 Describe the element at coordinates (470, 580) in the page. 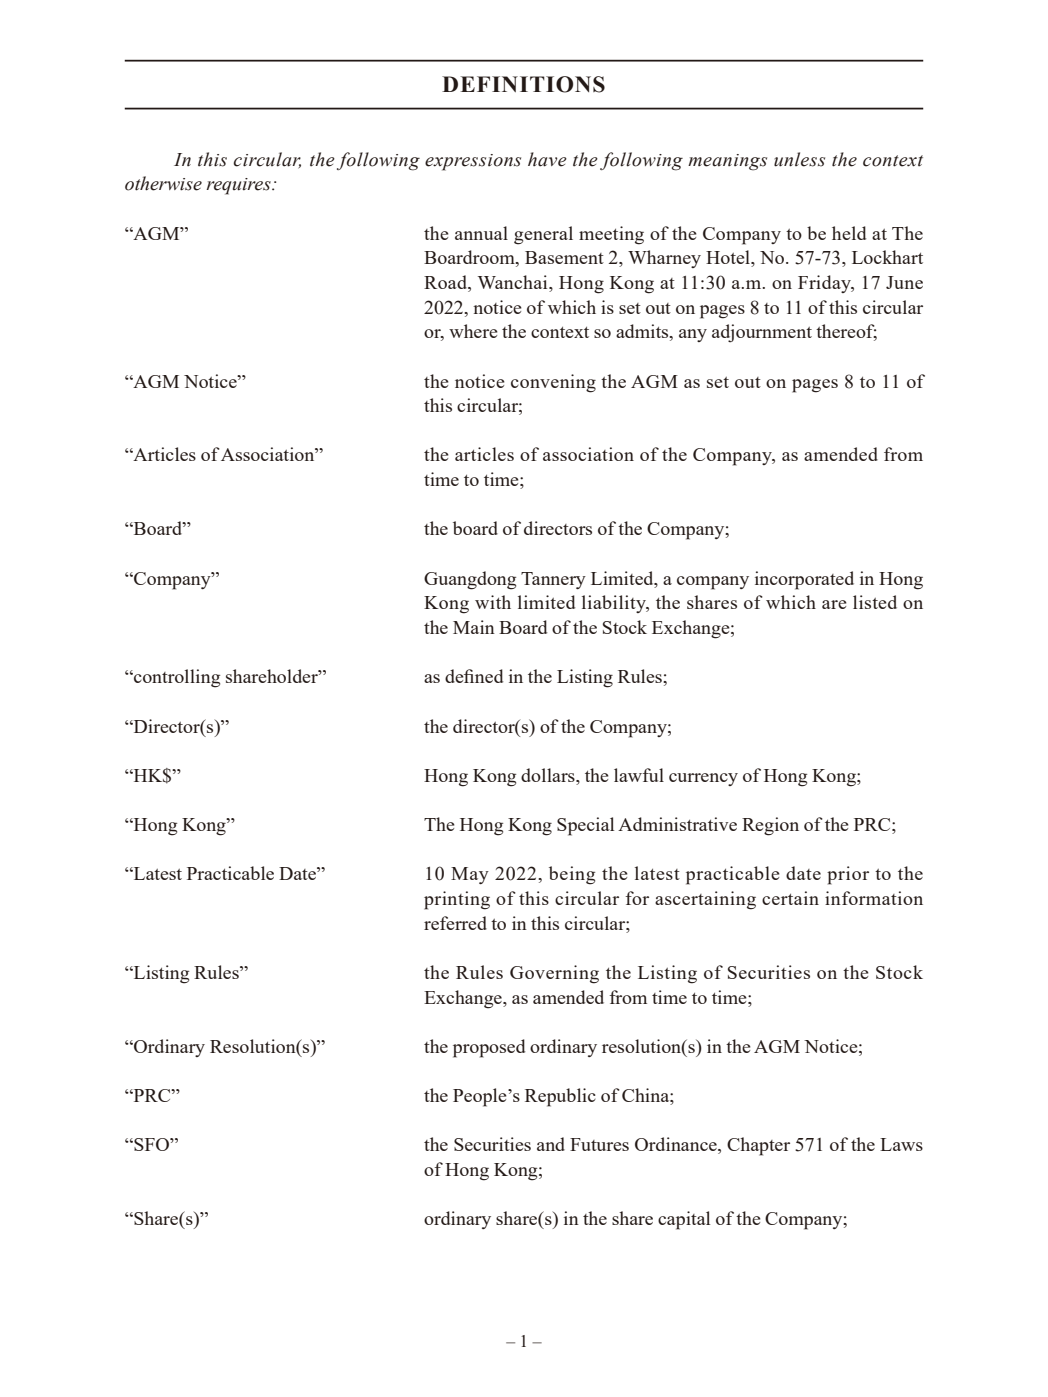

I see `Guangdong` at that location.
